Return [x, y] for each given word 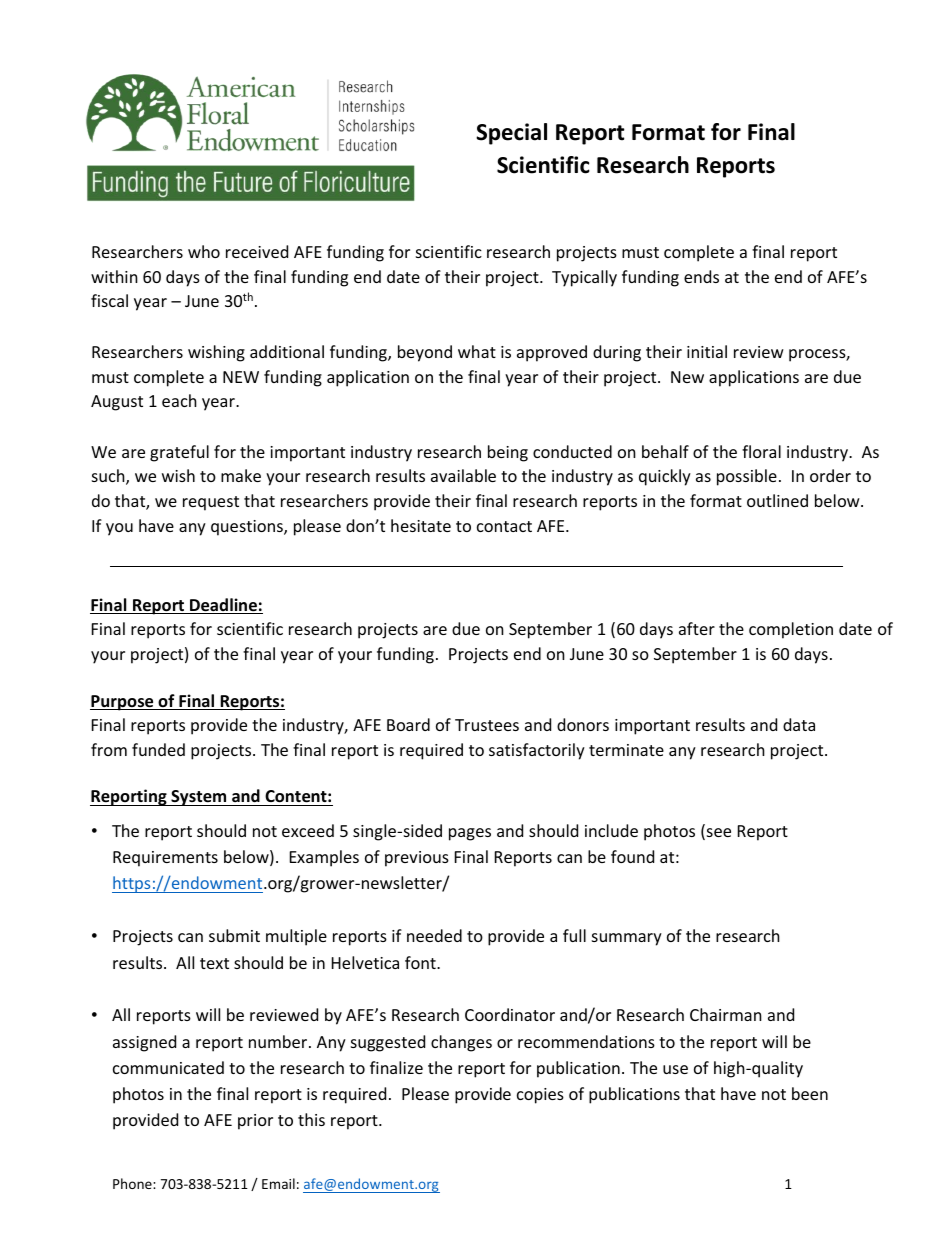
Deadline [223, 606]
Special [511, 134]
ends [701, 276]
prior [255, 1122]
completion [791, 630]
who [204, 251]
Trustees [487, 725]
